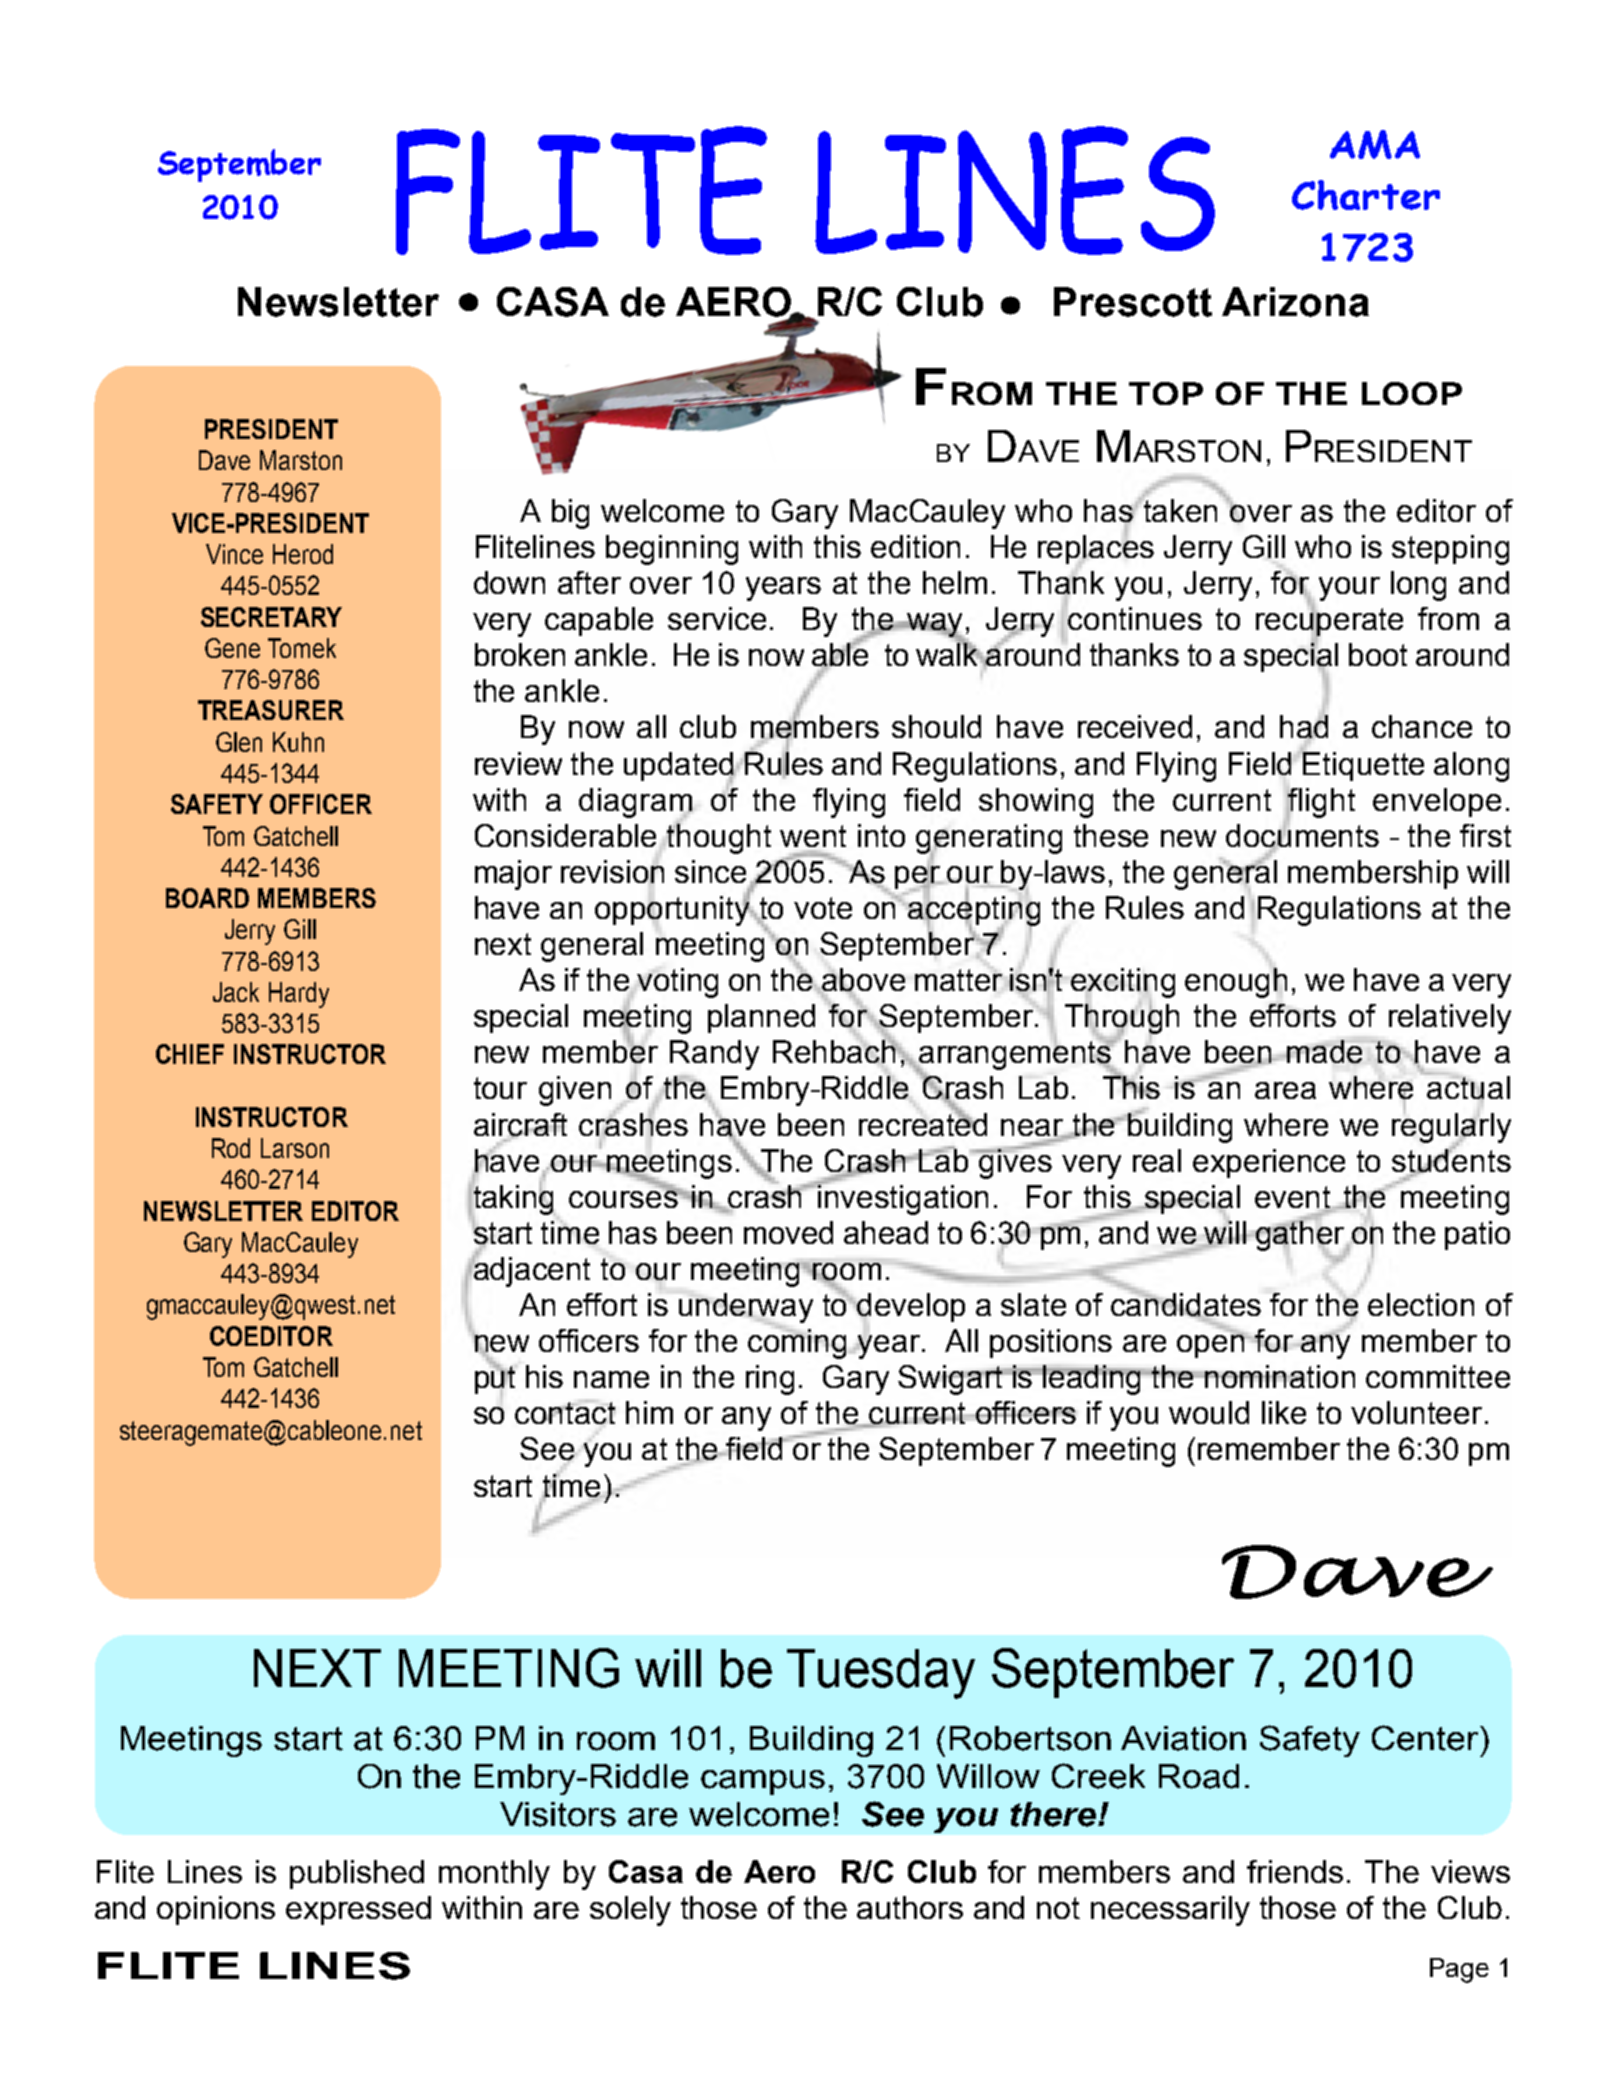 This page has height=2078, width=1606. I want to click on Charter, so click(1366, 195).
